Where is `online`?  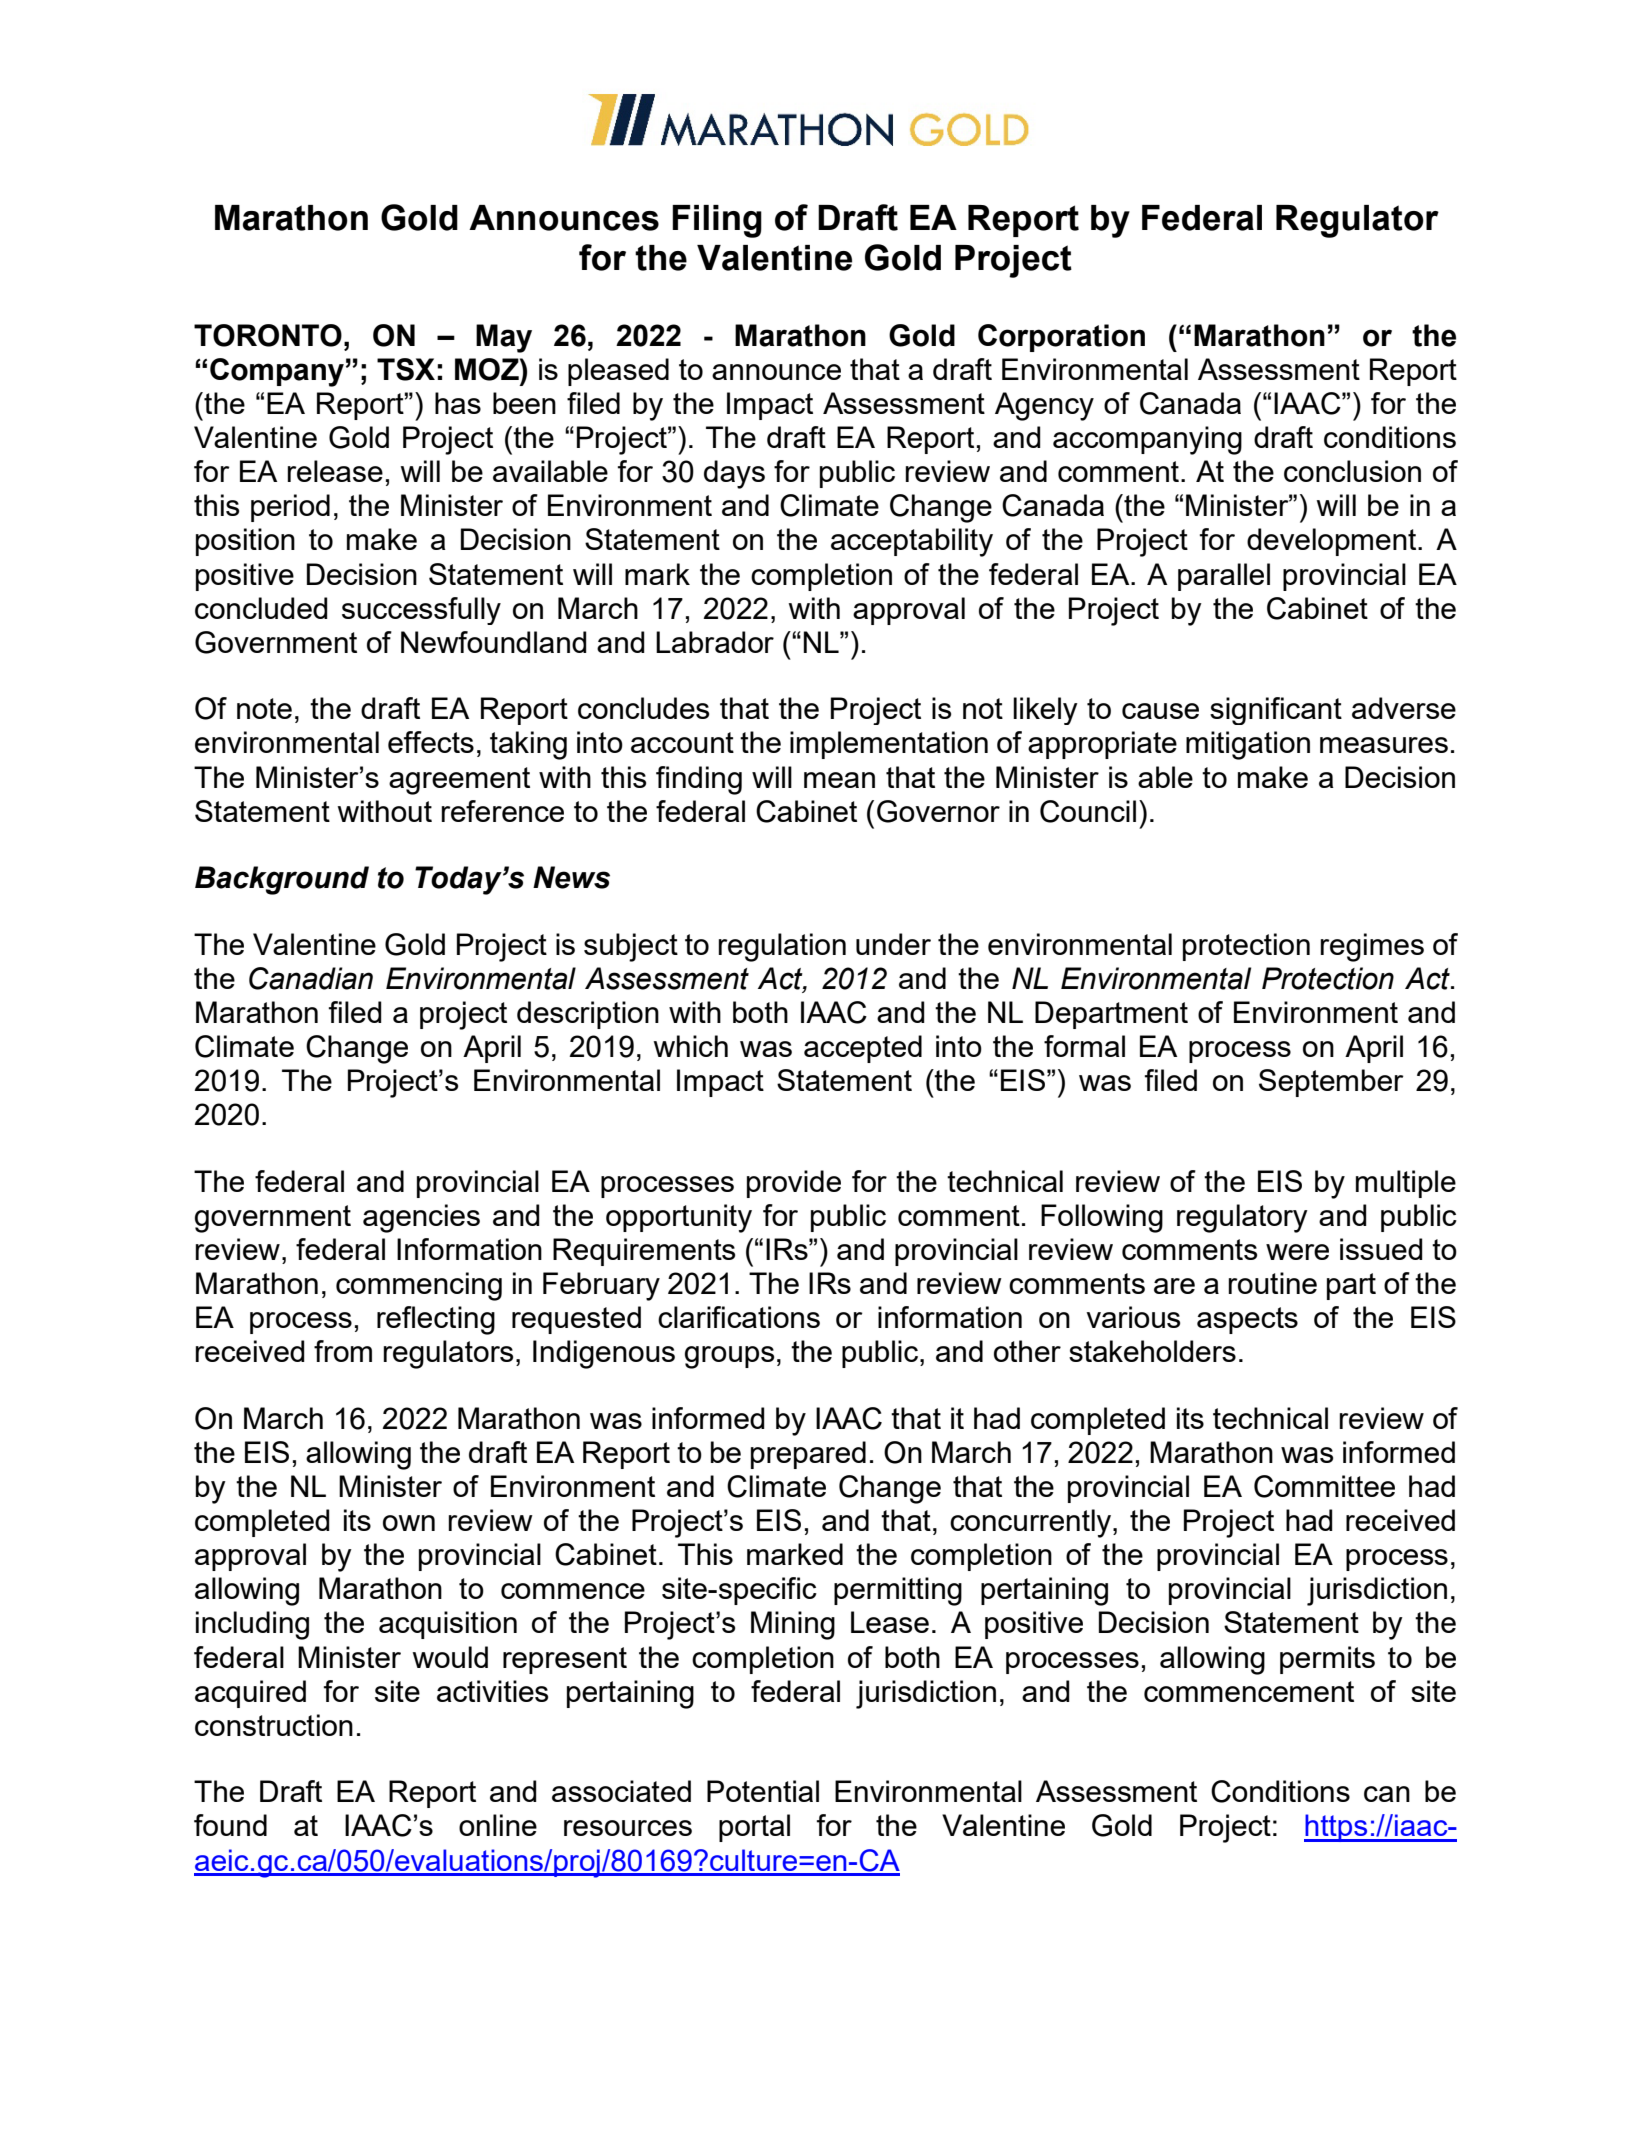 online is located at coordinates (498, 1825).
